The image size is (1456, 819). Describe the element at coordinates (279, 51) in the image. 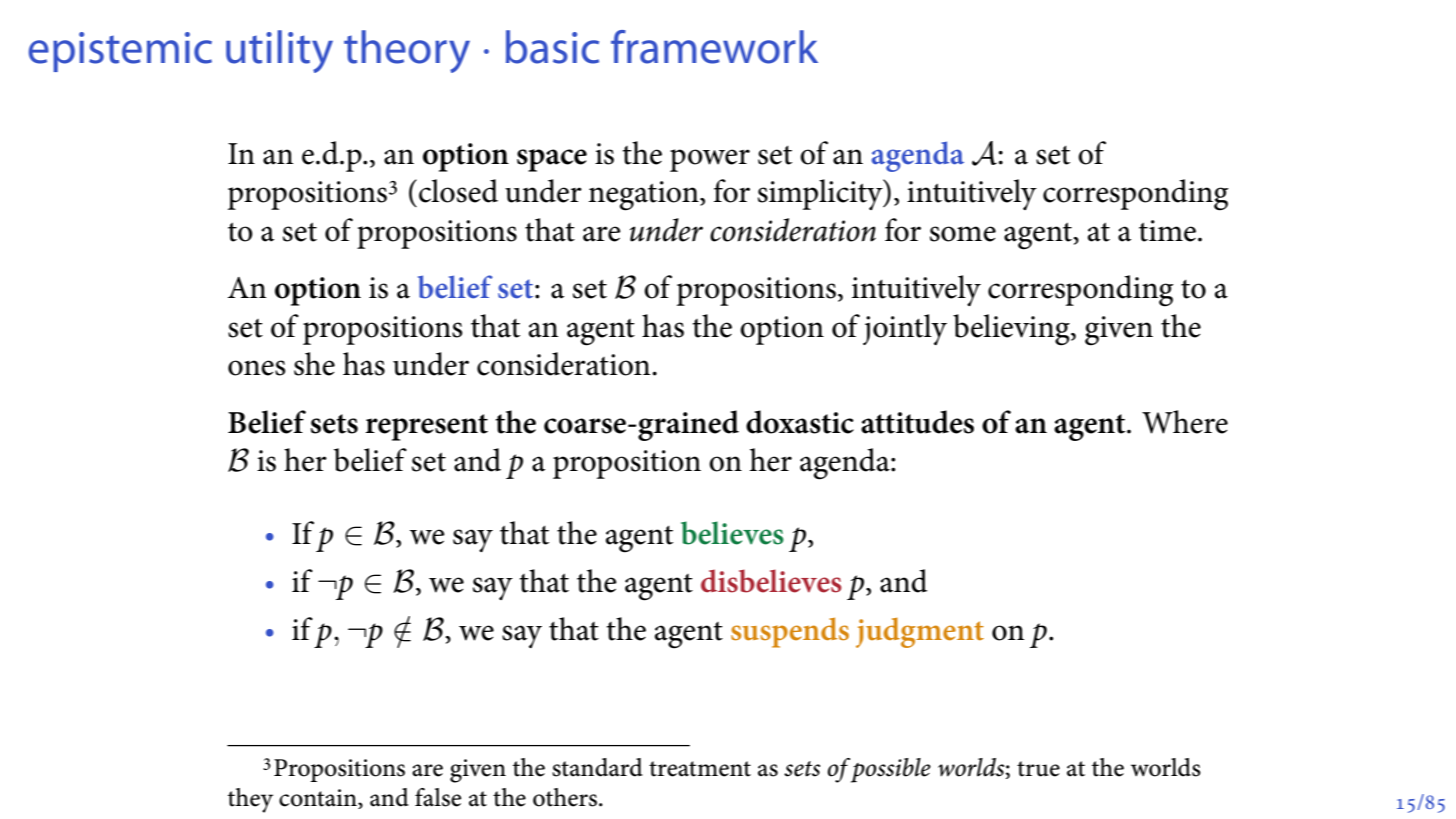

I see `utility` at that location.
